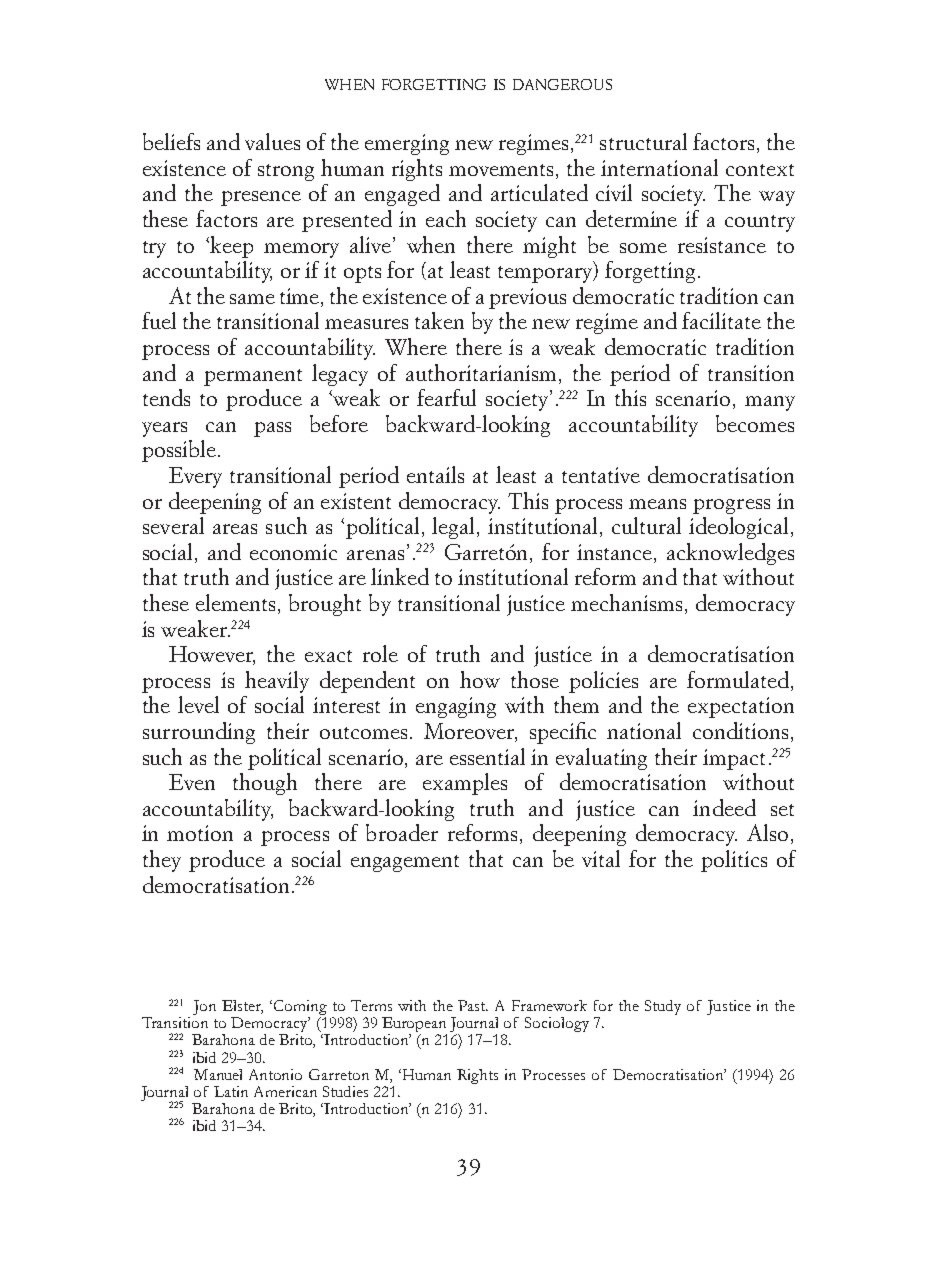  What do you see at coordinates (218, 1074) in the screenshot?
I see `Manuel` at bounding box center [218, 1074].
